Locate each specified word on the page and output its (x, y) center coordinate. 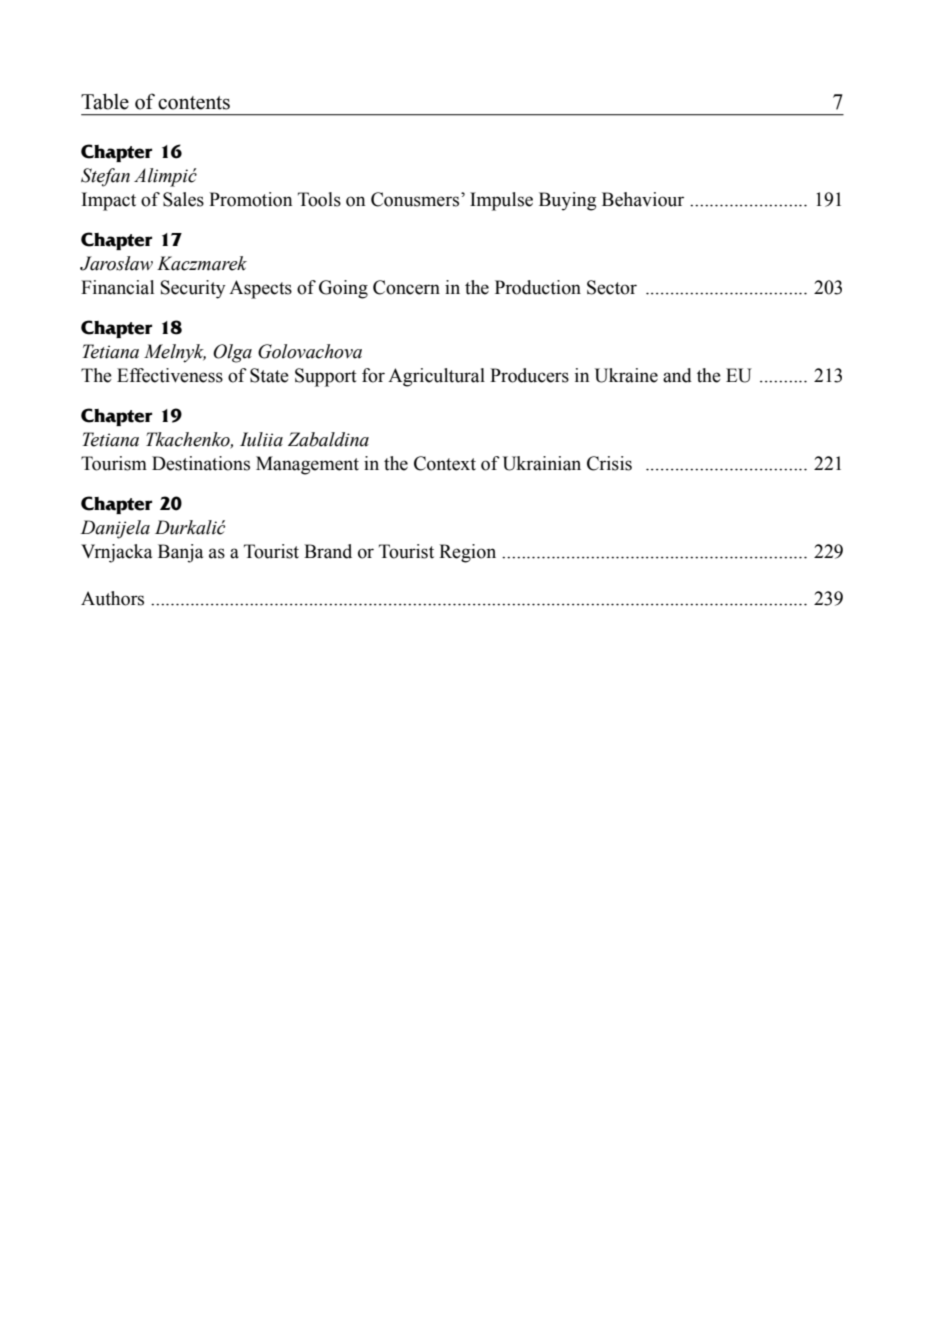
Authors (112, 598)
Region (467, 553)
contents (194, 103)
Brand (328, 551)
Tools (319, 199)
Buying (567, 201)
